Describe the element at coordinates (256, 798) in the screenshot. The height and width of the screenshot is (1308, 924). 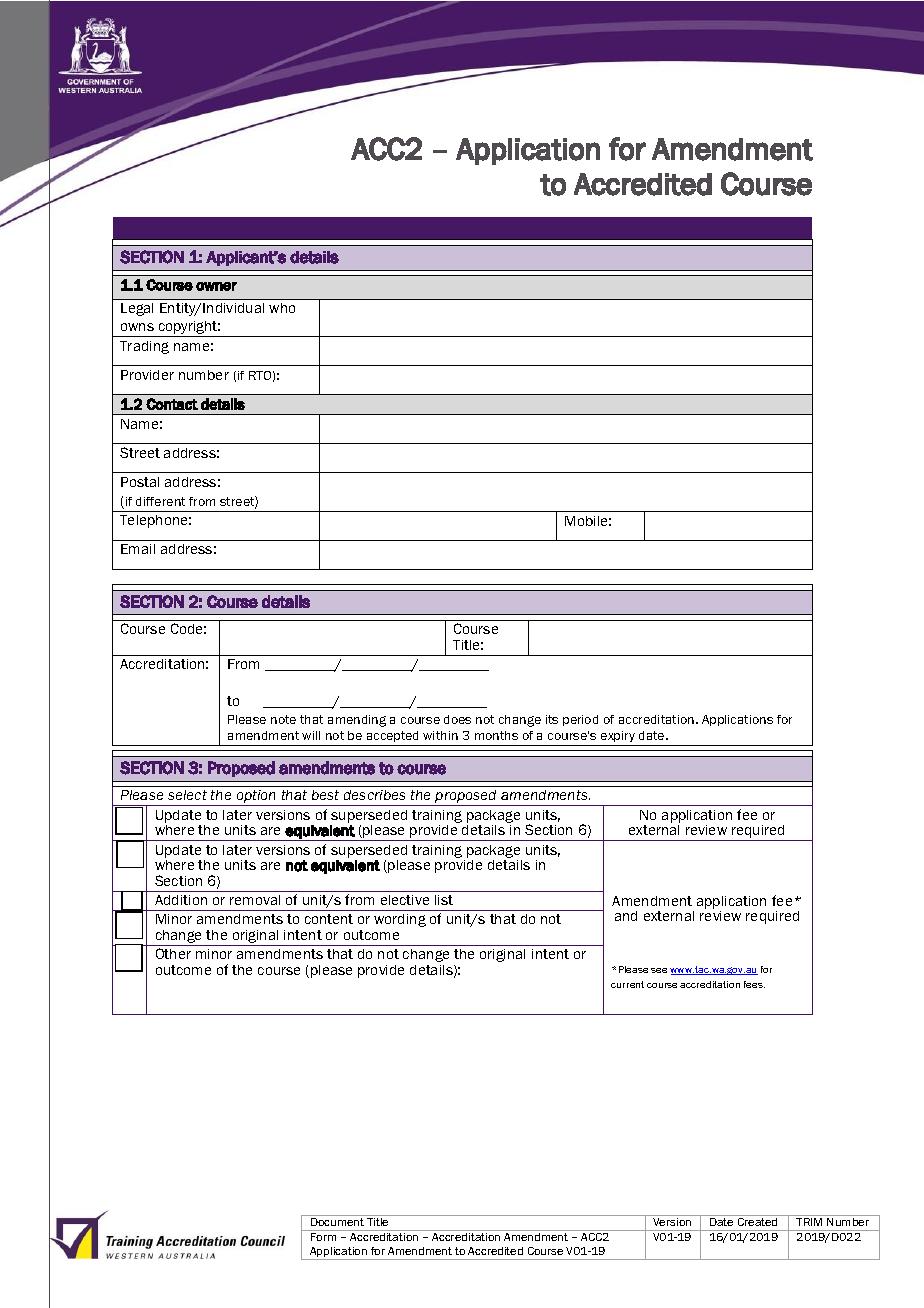
I see `option` at that location.
